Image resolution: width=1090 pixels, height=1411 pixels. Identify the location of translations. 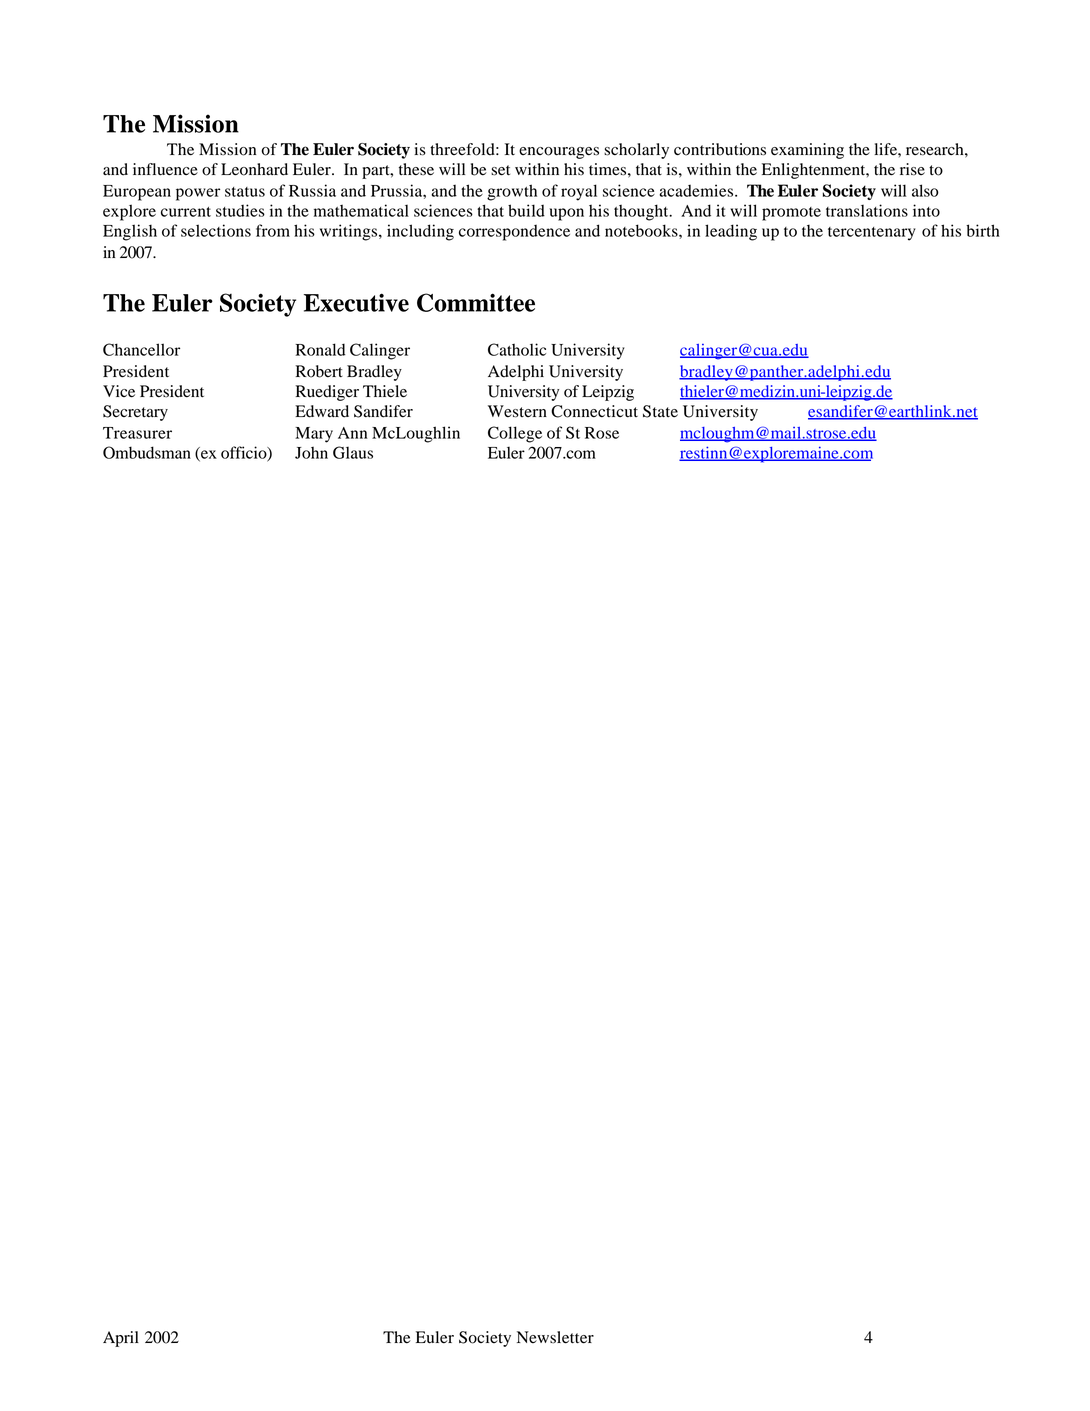
(867, 210).
